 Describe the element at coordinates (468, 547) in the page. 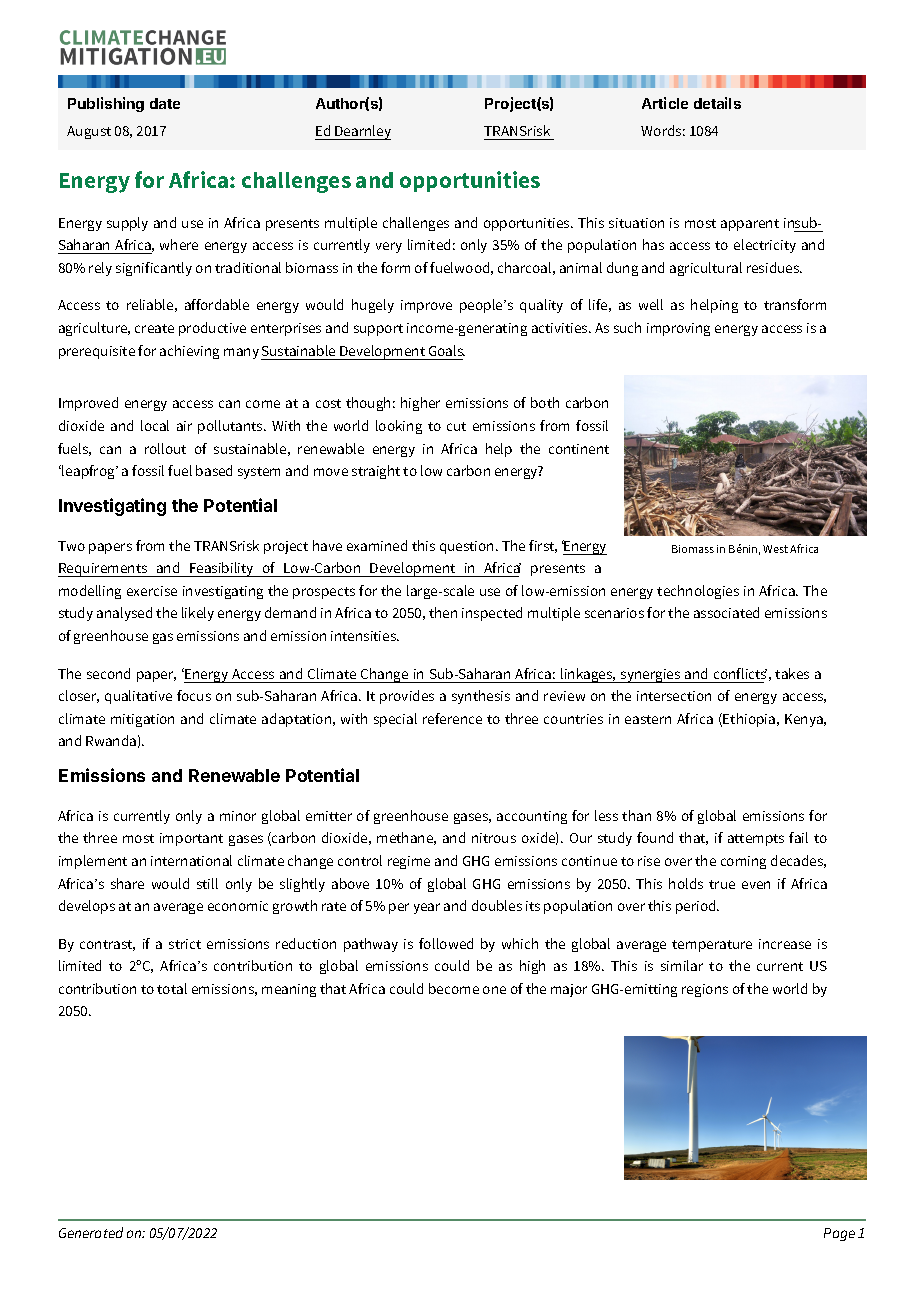

I see `question` at that location.
